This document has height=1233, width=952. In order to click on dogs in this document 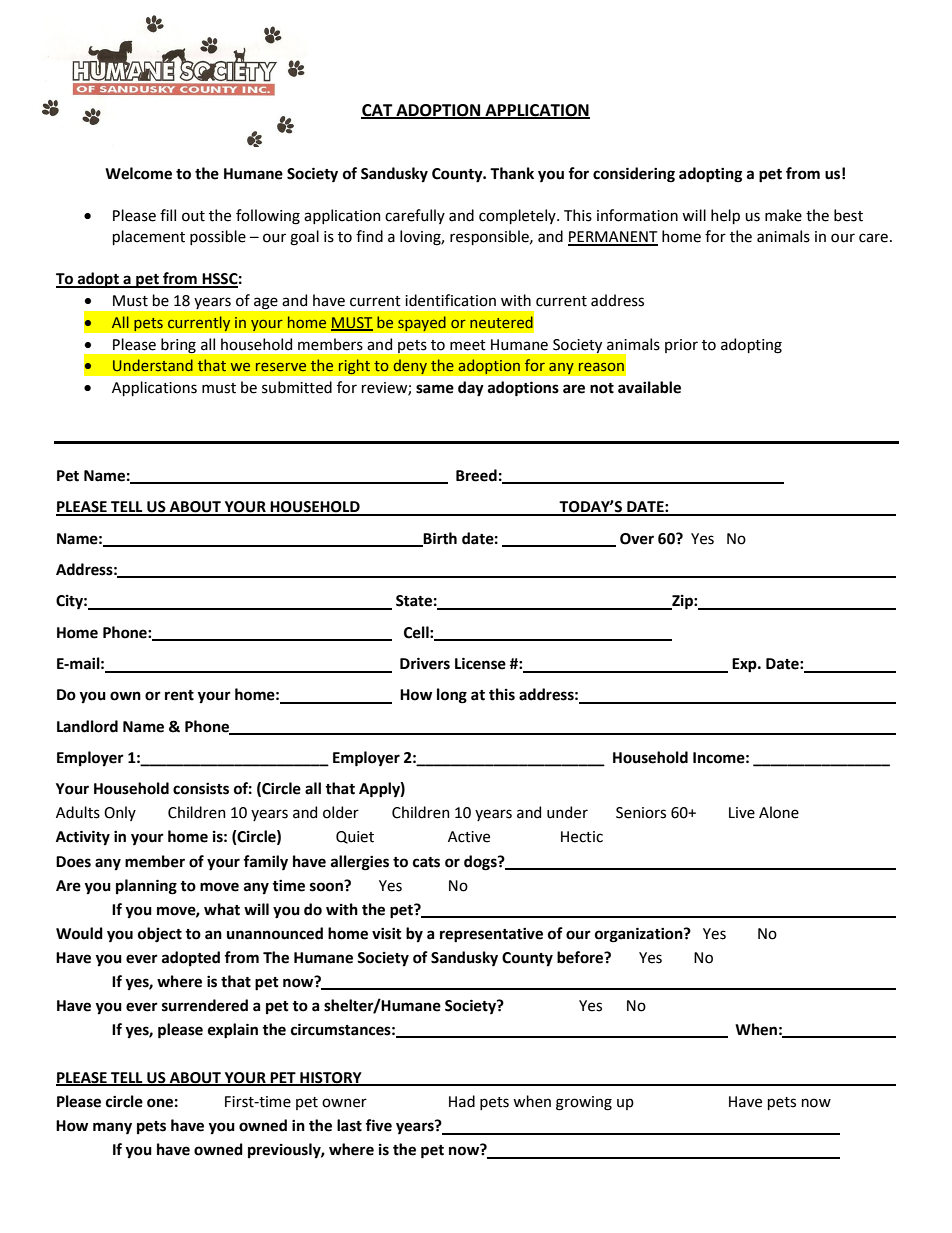, I will do `click(481, 863)`.
